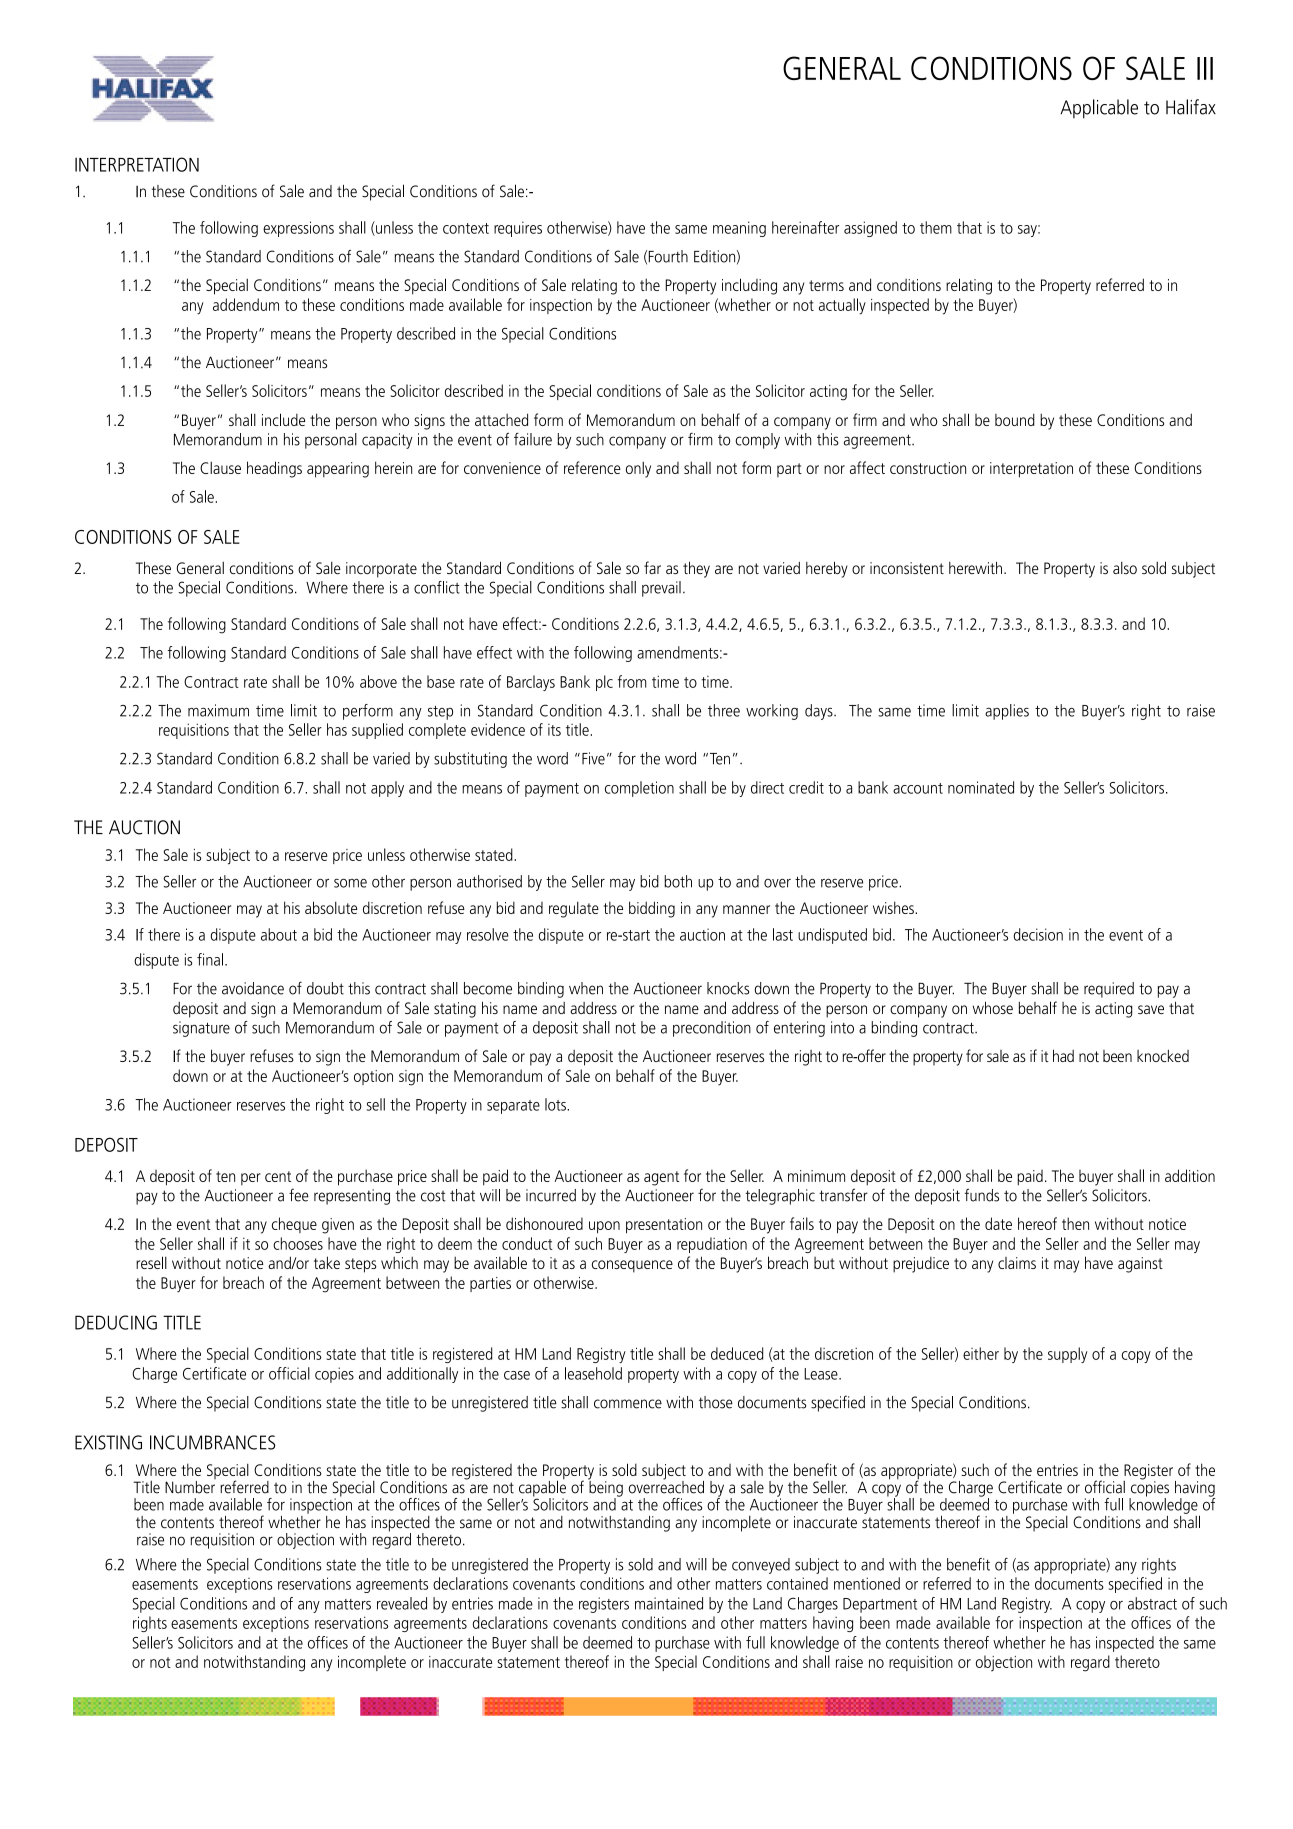 Image resolution: width=1293 pixels, height=1829 pixels. I want to click on consequence, so click(632, 1266).
